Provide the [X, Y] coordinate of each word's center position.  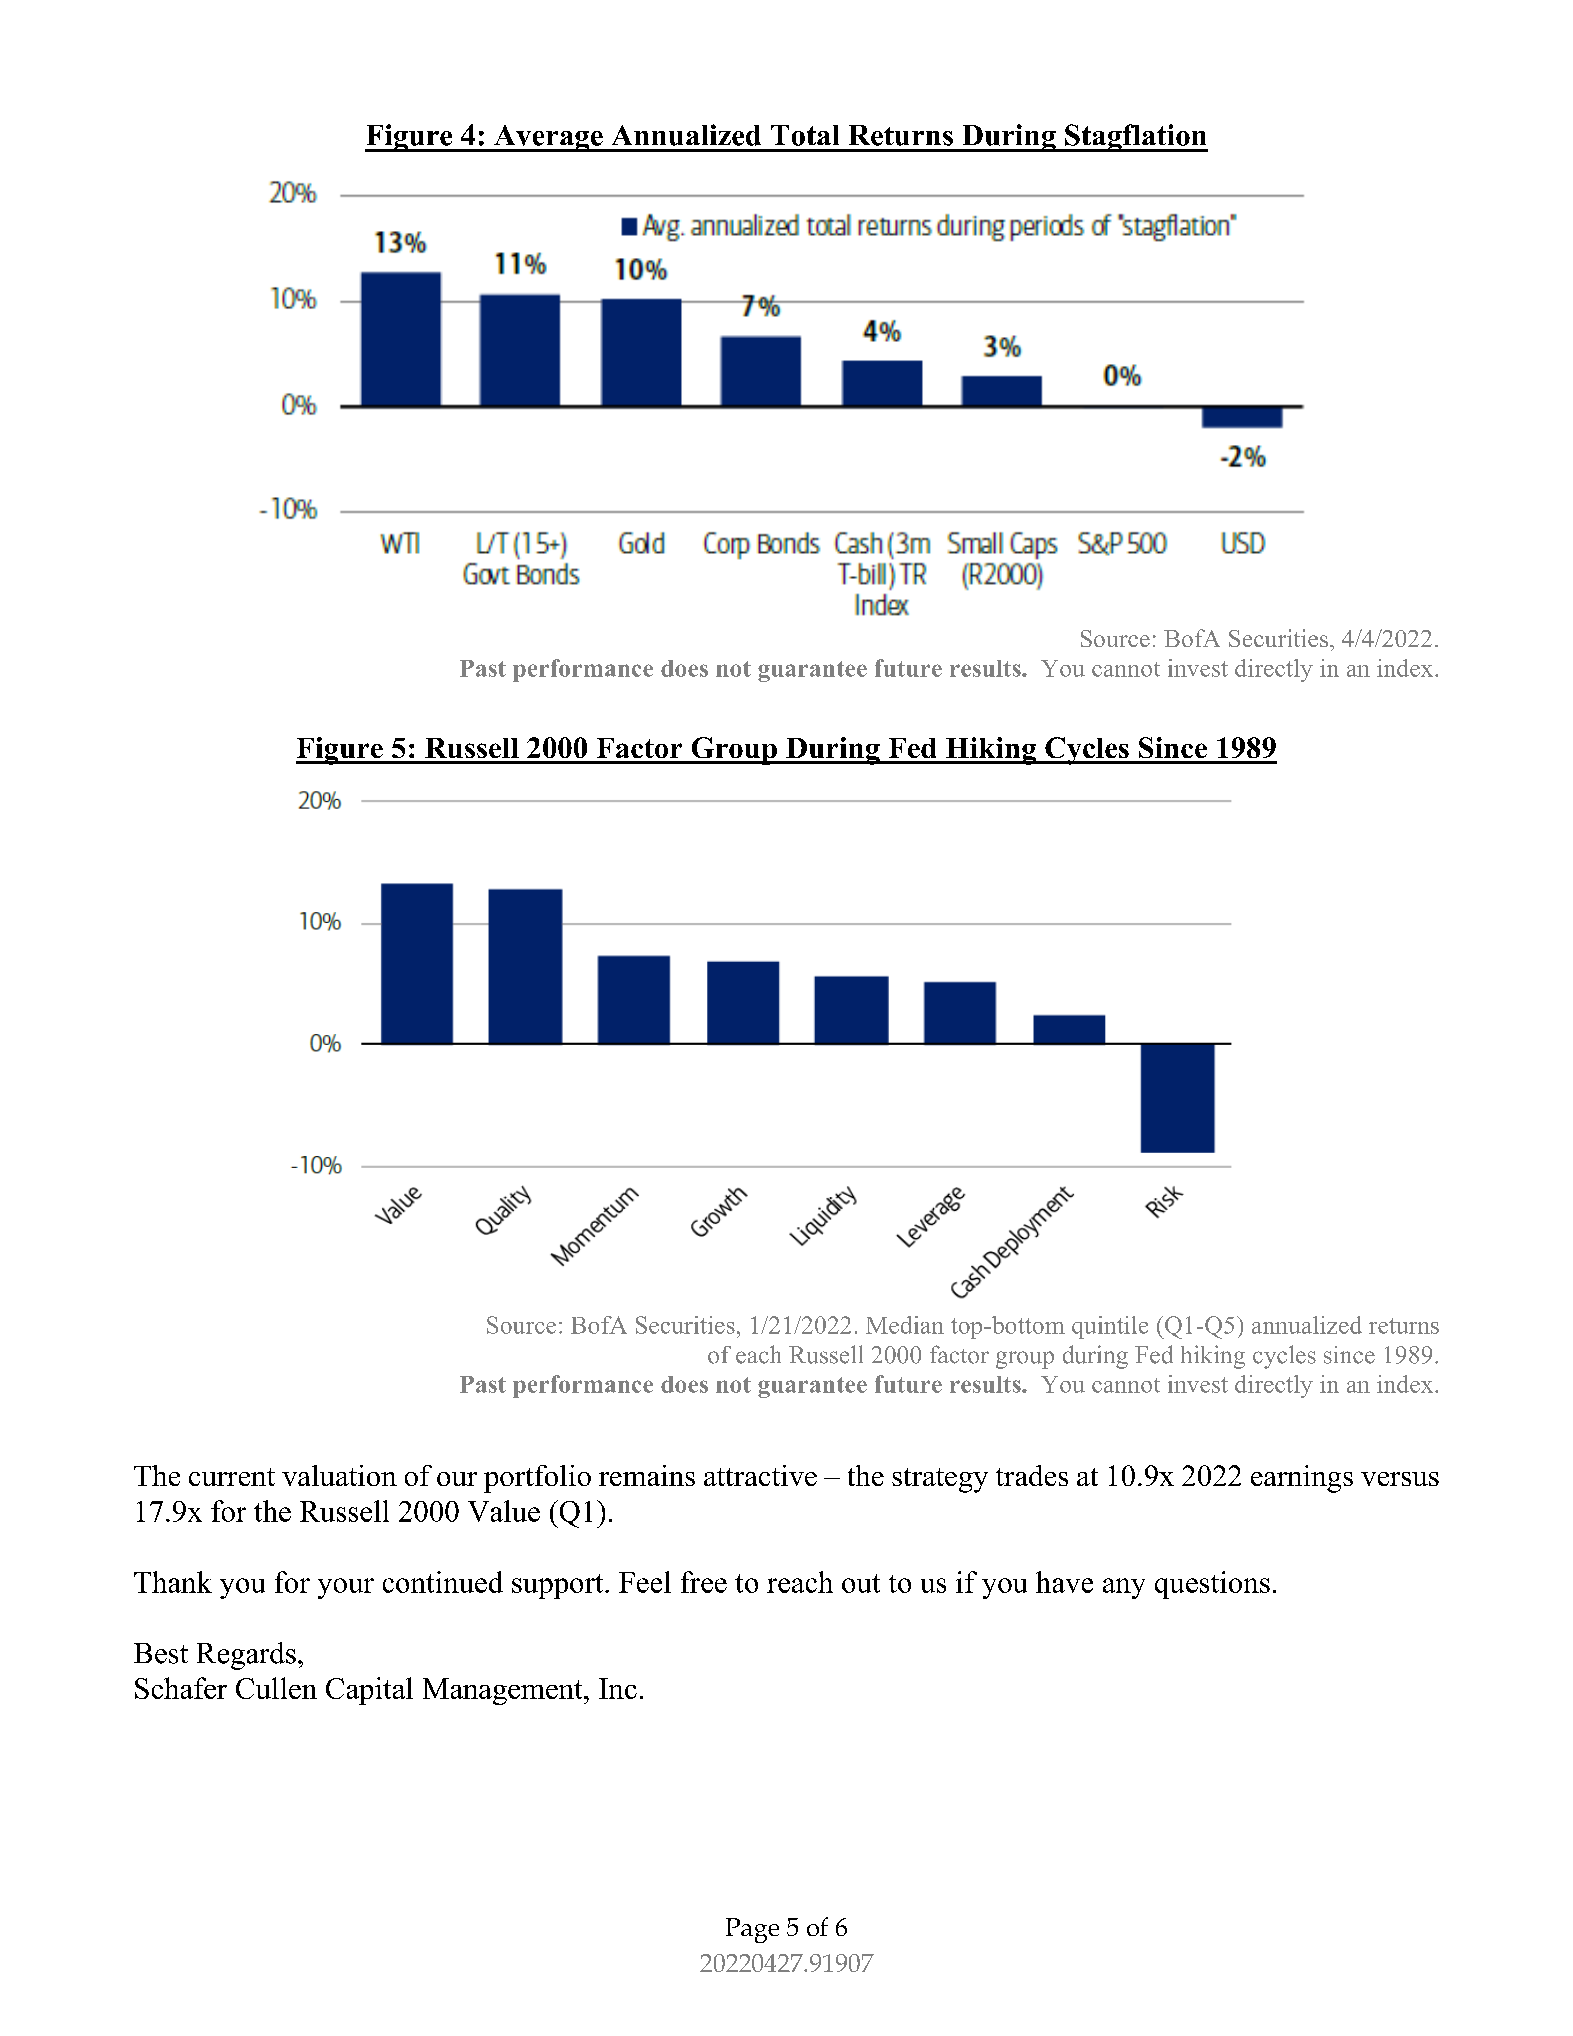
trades [1032, 1475]
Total [805, 135]
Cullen [276, 1688]
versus [1400, 1479]
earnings [1302, 1479]
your [346, 1588]
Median [905, 1325]
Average [548, 138]
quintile [1110, 1327]
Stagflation [1135, 138]
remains [647, 1475]
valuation [339, 1475]
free [704, 1582]
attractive [760, 1475]
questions [1212, 1585]
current [232, 1477]
